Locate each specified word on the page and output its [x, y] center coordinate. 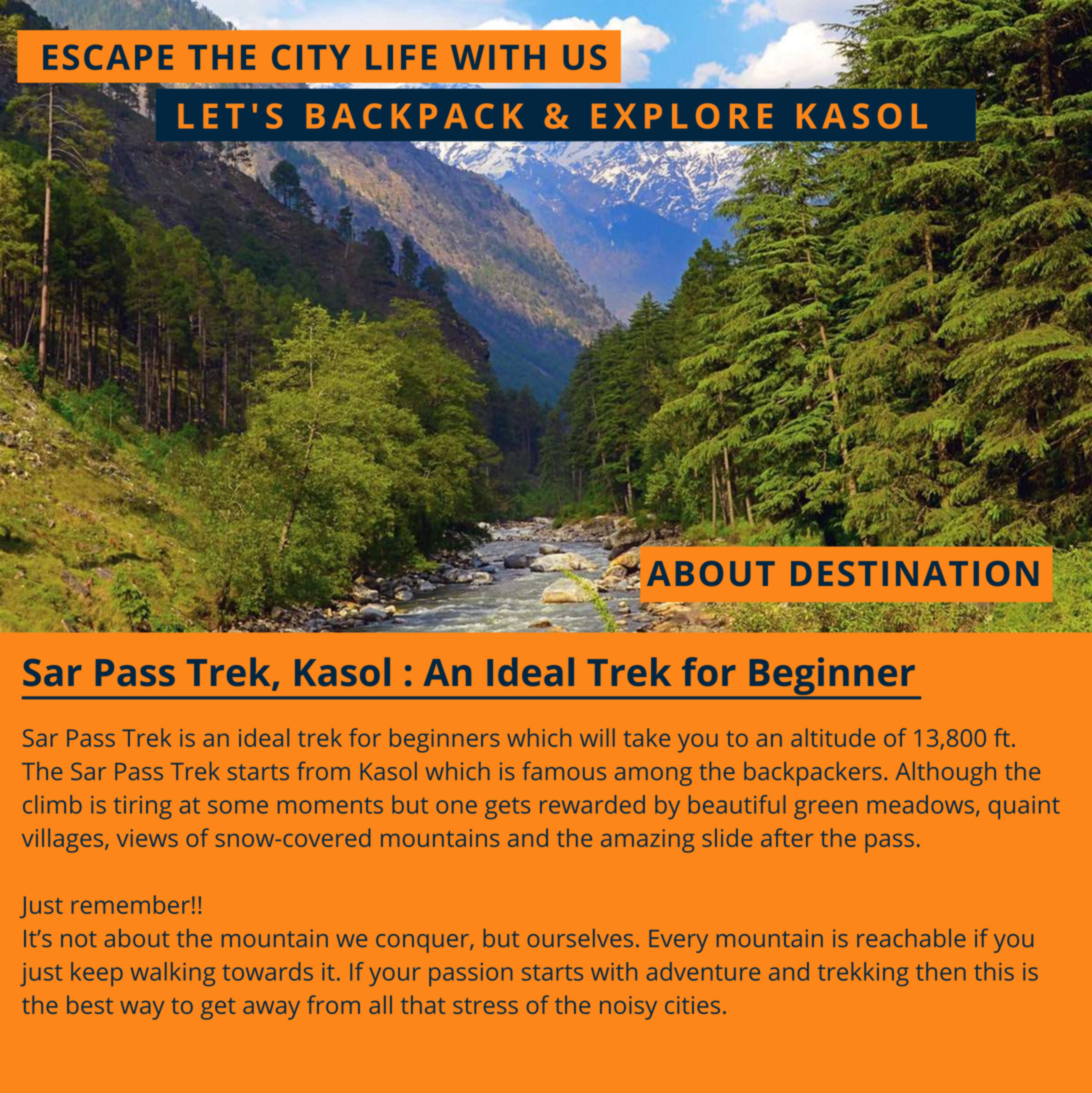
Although [946, 774]
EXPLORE [682, 116]
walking [173, 974]
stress [485, 1006]
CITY [311, 57]
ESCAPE [108, 57]
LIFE [401, 57]
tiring [143, 807]
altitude [833, 737]
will [597, 737]
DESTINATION [914, 573]
